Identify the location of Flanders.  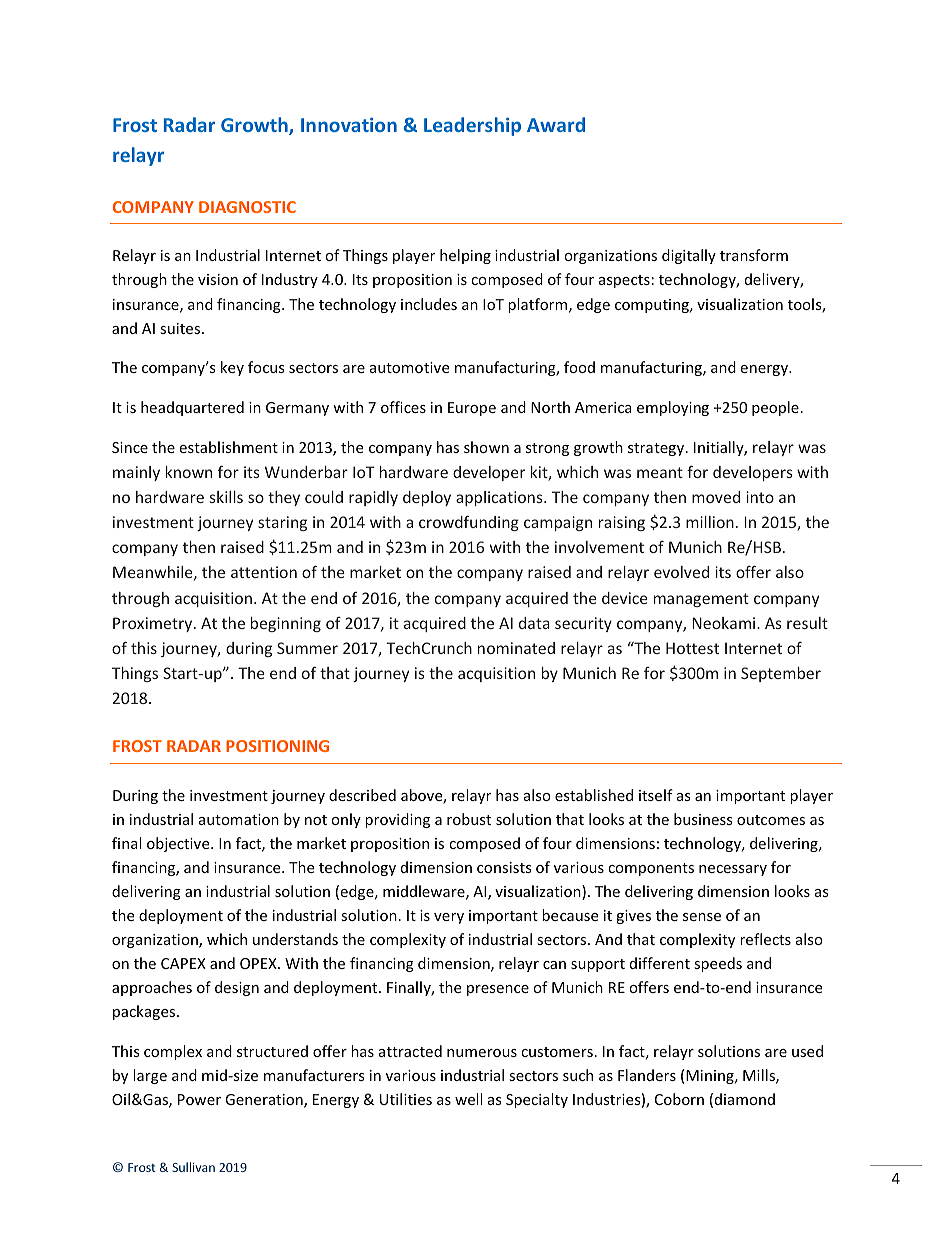
(647, 1075).
